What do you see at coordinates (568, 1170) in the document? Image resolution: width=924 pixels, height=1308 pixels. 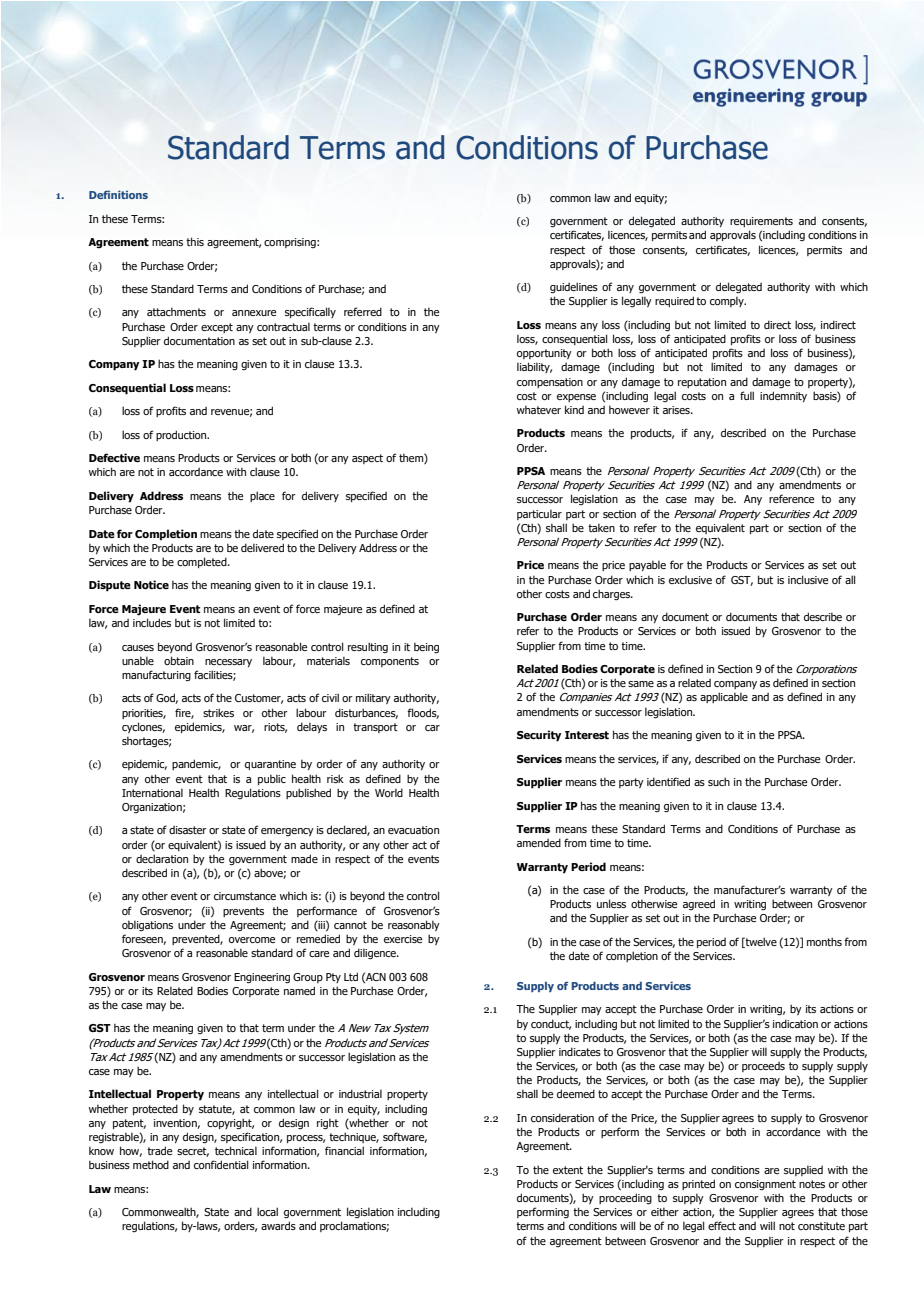 I see `extent` at bounding box center [568, 1170].
